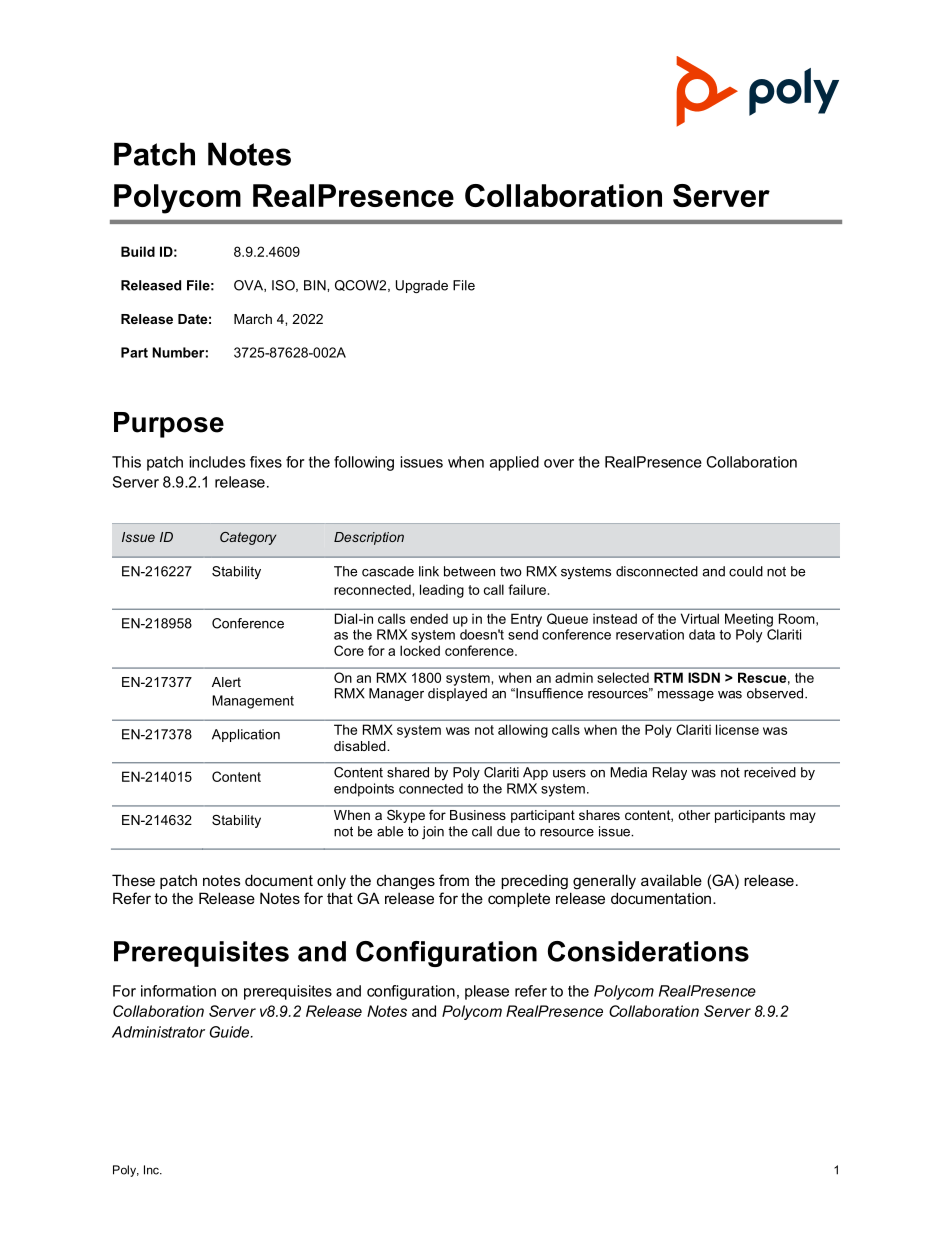 This document has width=952, height=1233. What do you see at coordinates (422, 286) in the document?
I see `Upgrade` at bounding box center [422, 286].
